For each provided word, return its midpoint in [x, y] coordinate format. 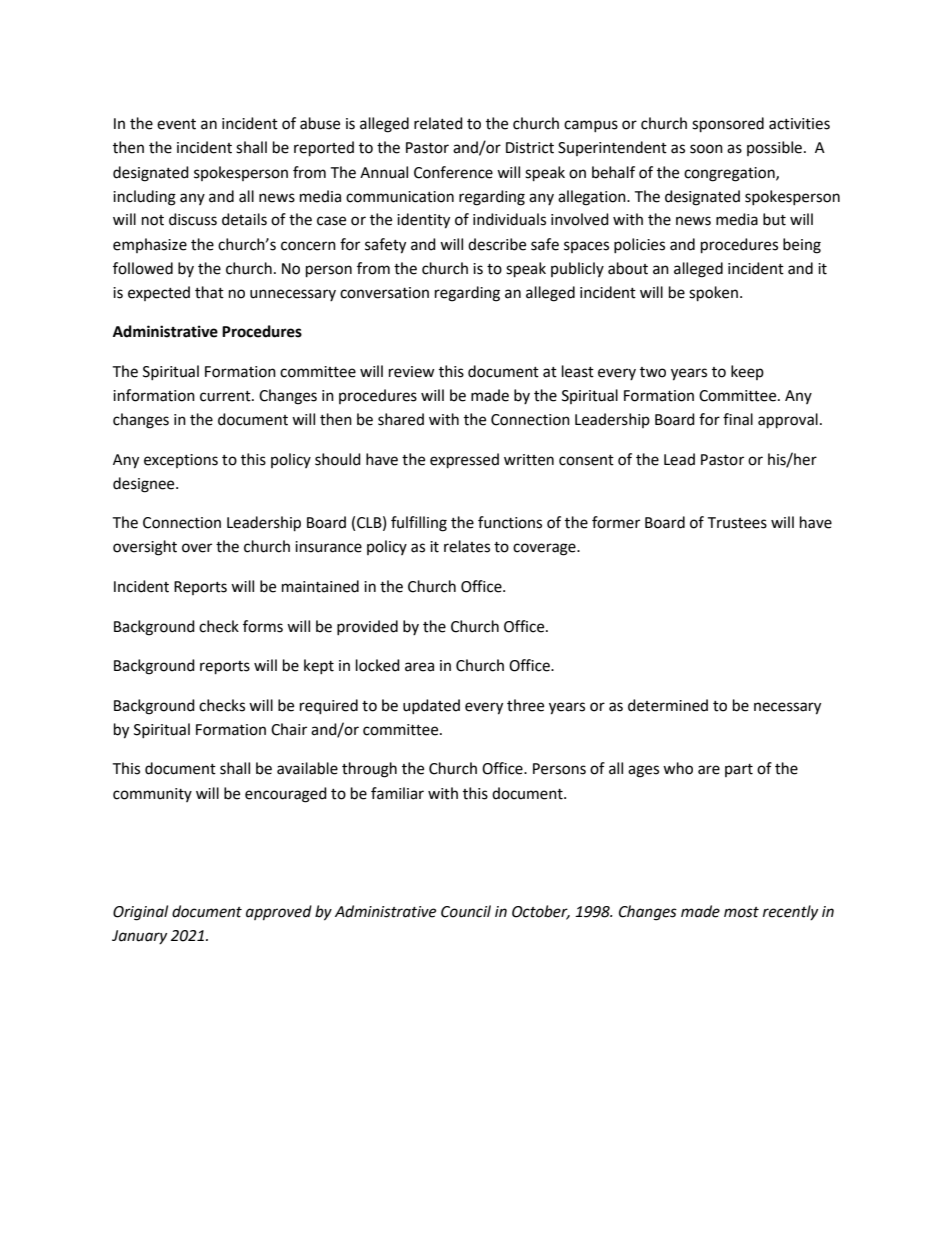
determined [668, 705]
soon [706, 149]
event [176, 124]
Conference [453, 172]
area [419, 667]
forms [263, 626]
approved [279, 913]
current [226, 396]
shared [401, 419]
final [738, 419]
